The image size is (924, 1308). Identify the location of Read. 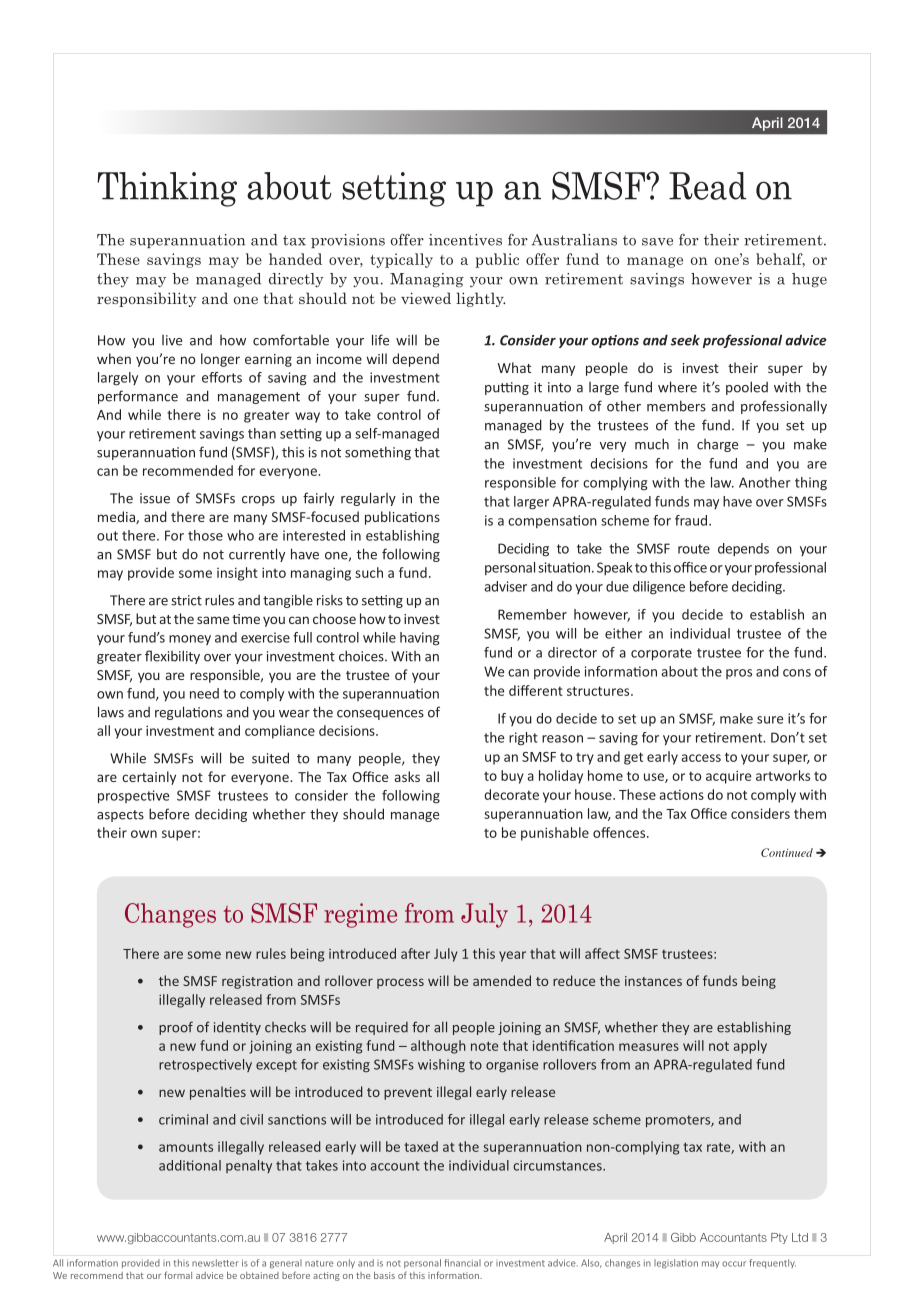
(708, 186).
